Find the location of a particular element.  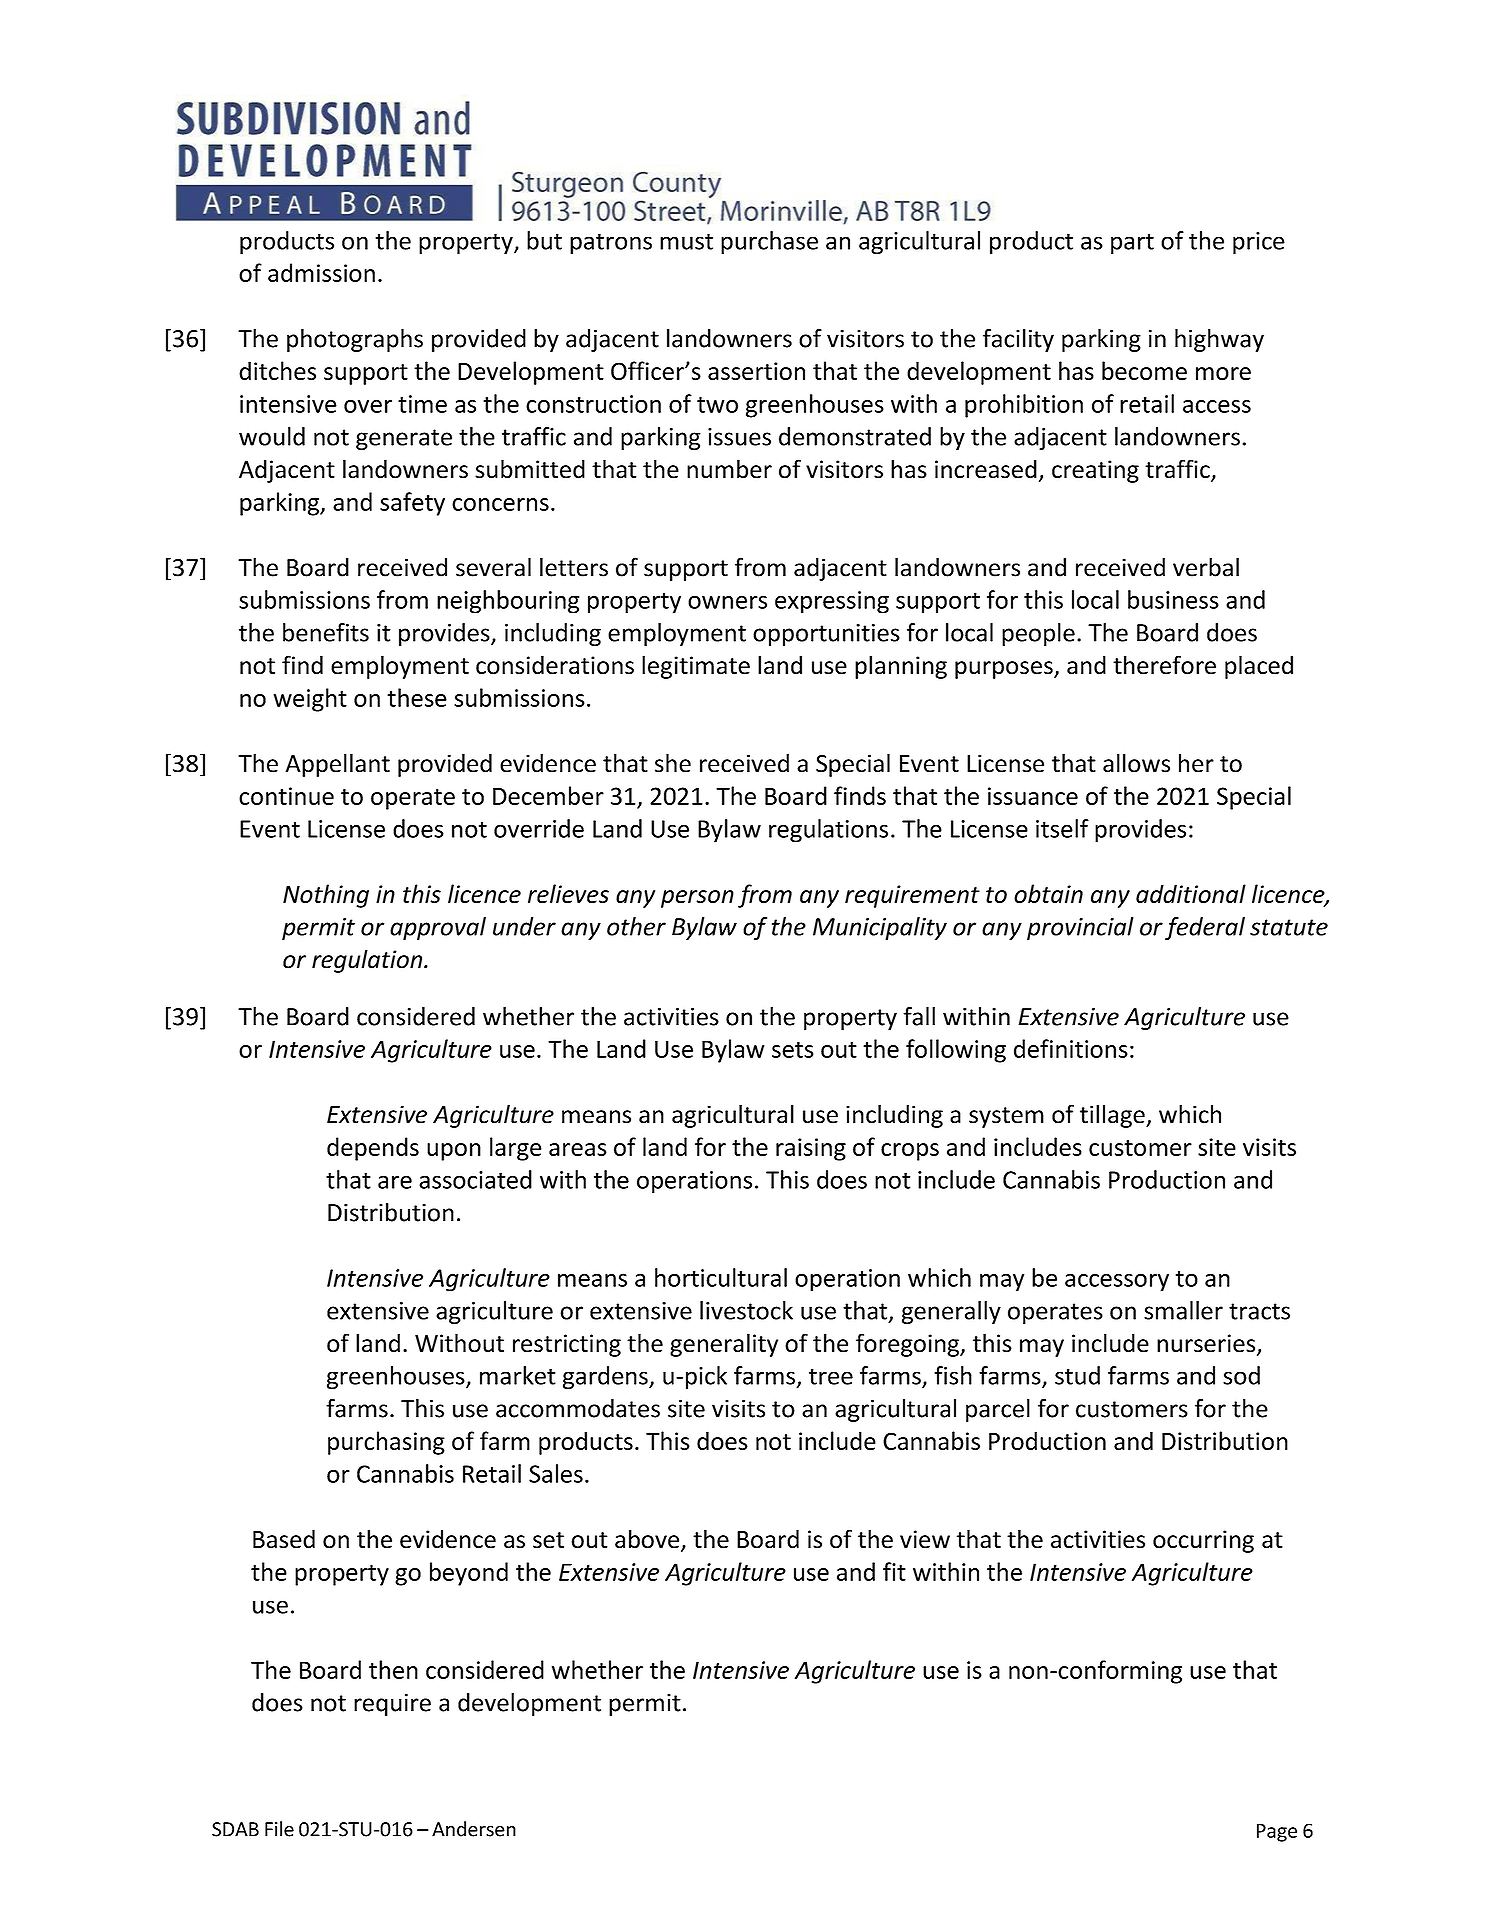

part is located at coordinates (1132, 244).
